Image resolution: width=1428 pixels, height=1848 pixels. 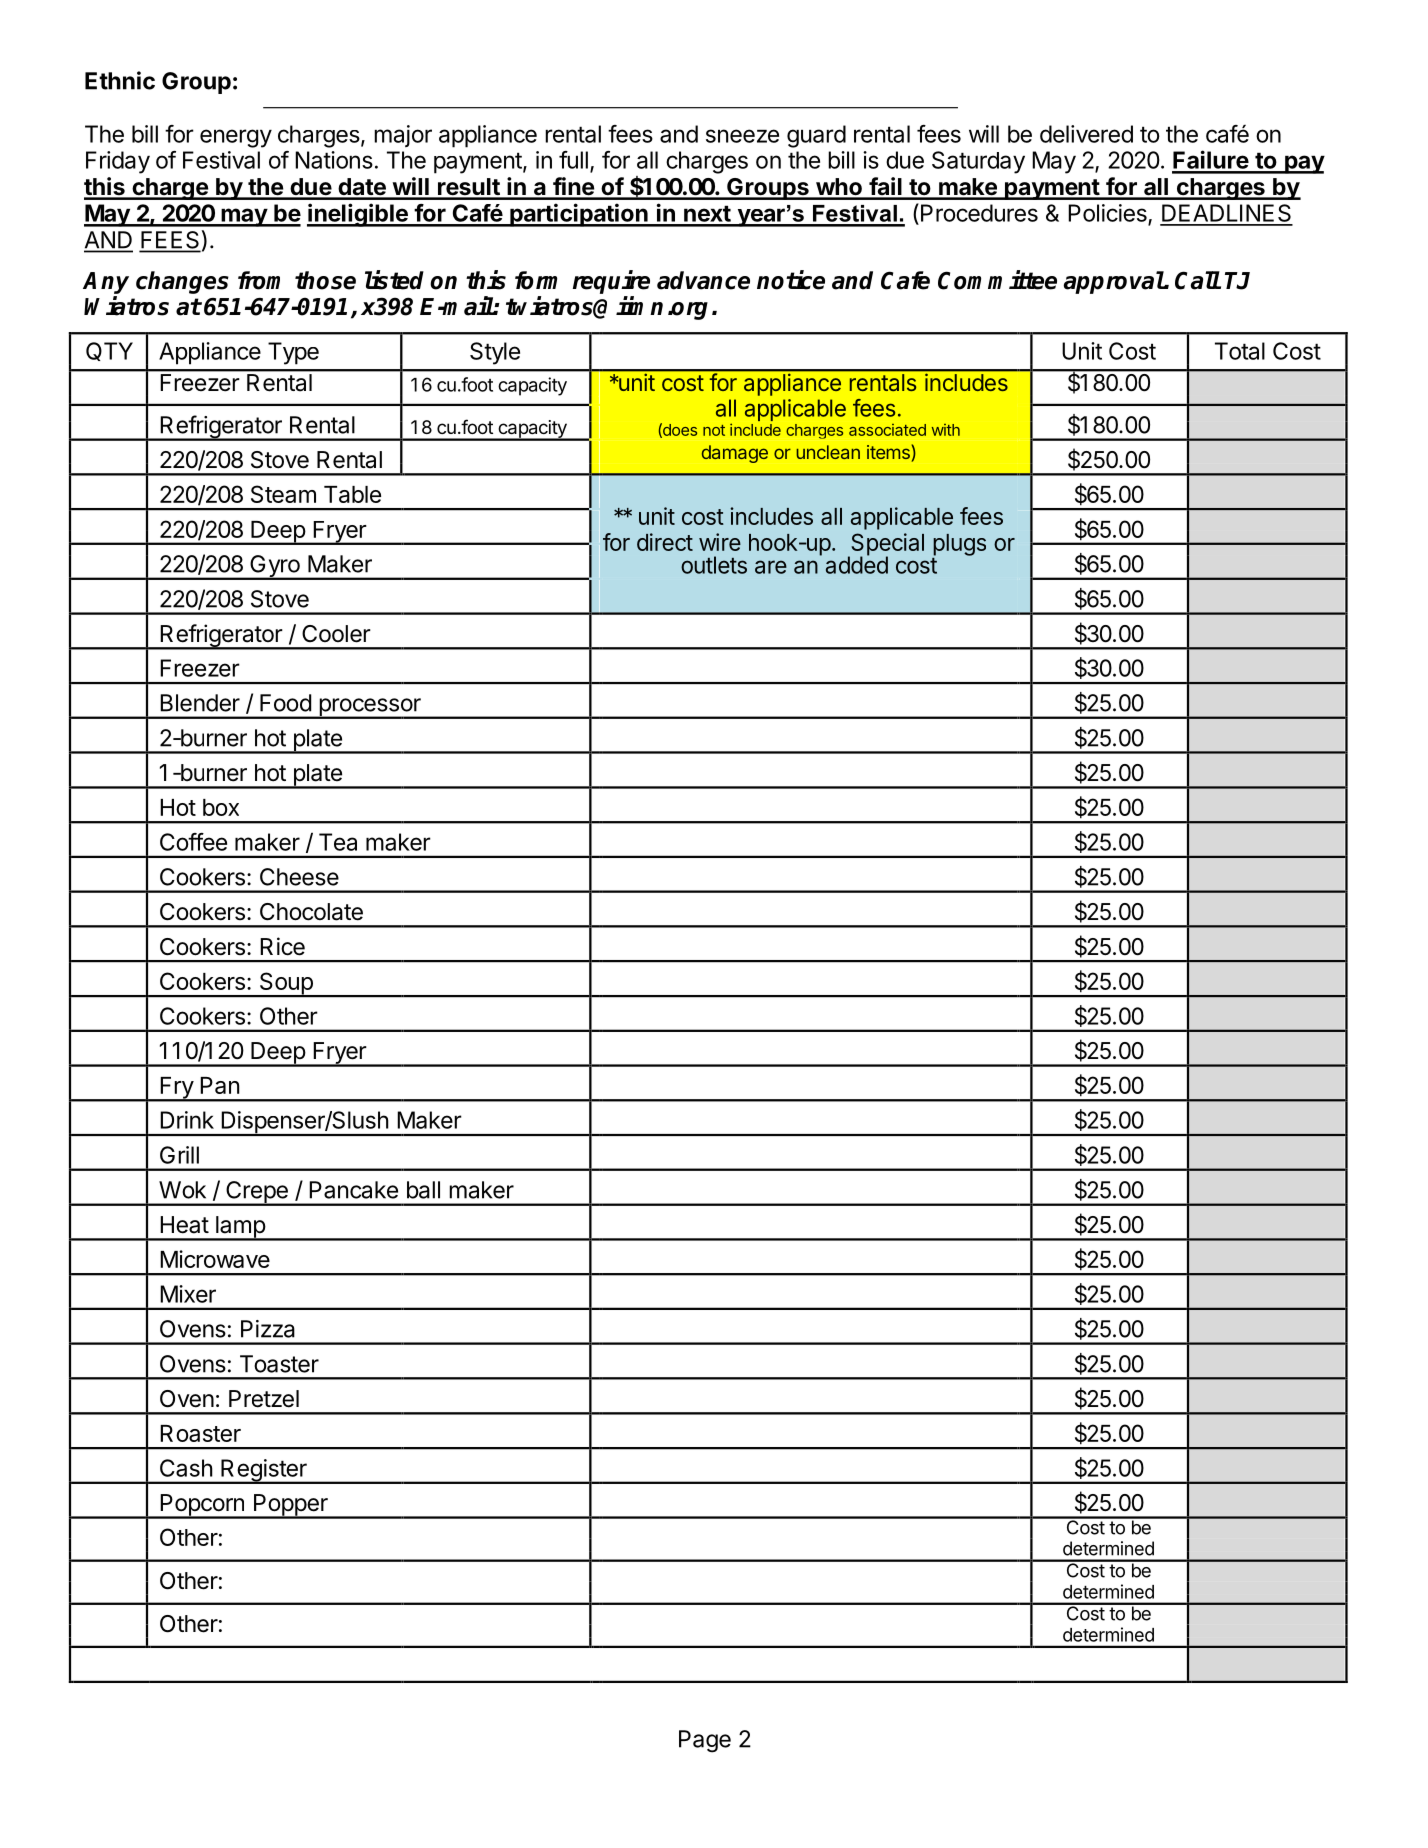 I want to click on energy, so click(x=236, y=138).
